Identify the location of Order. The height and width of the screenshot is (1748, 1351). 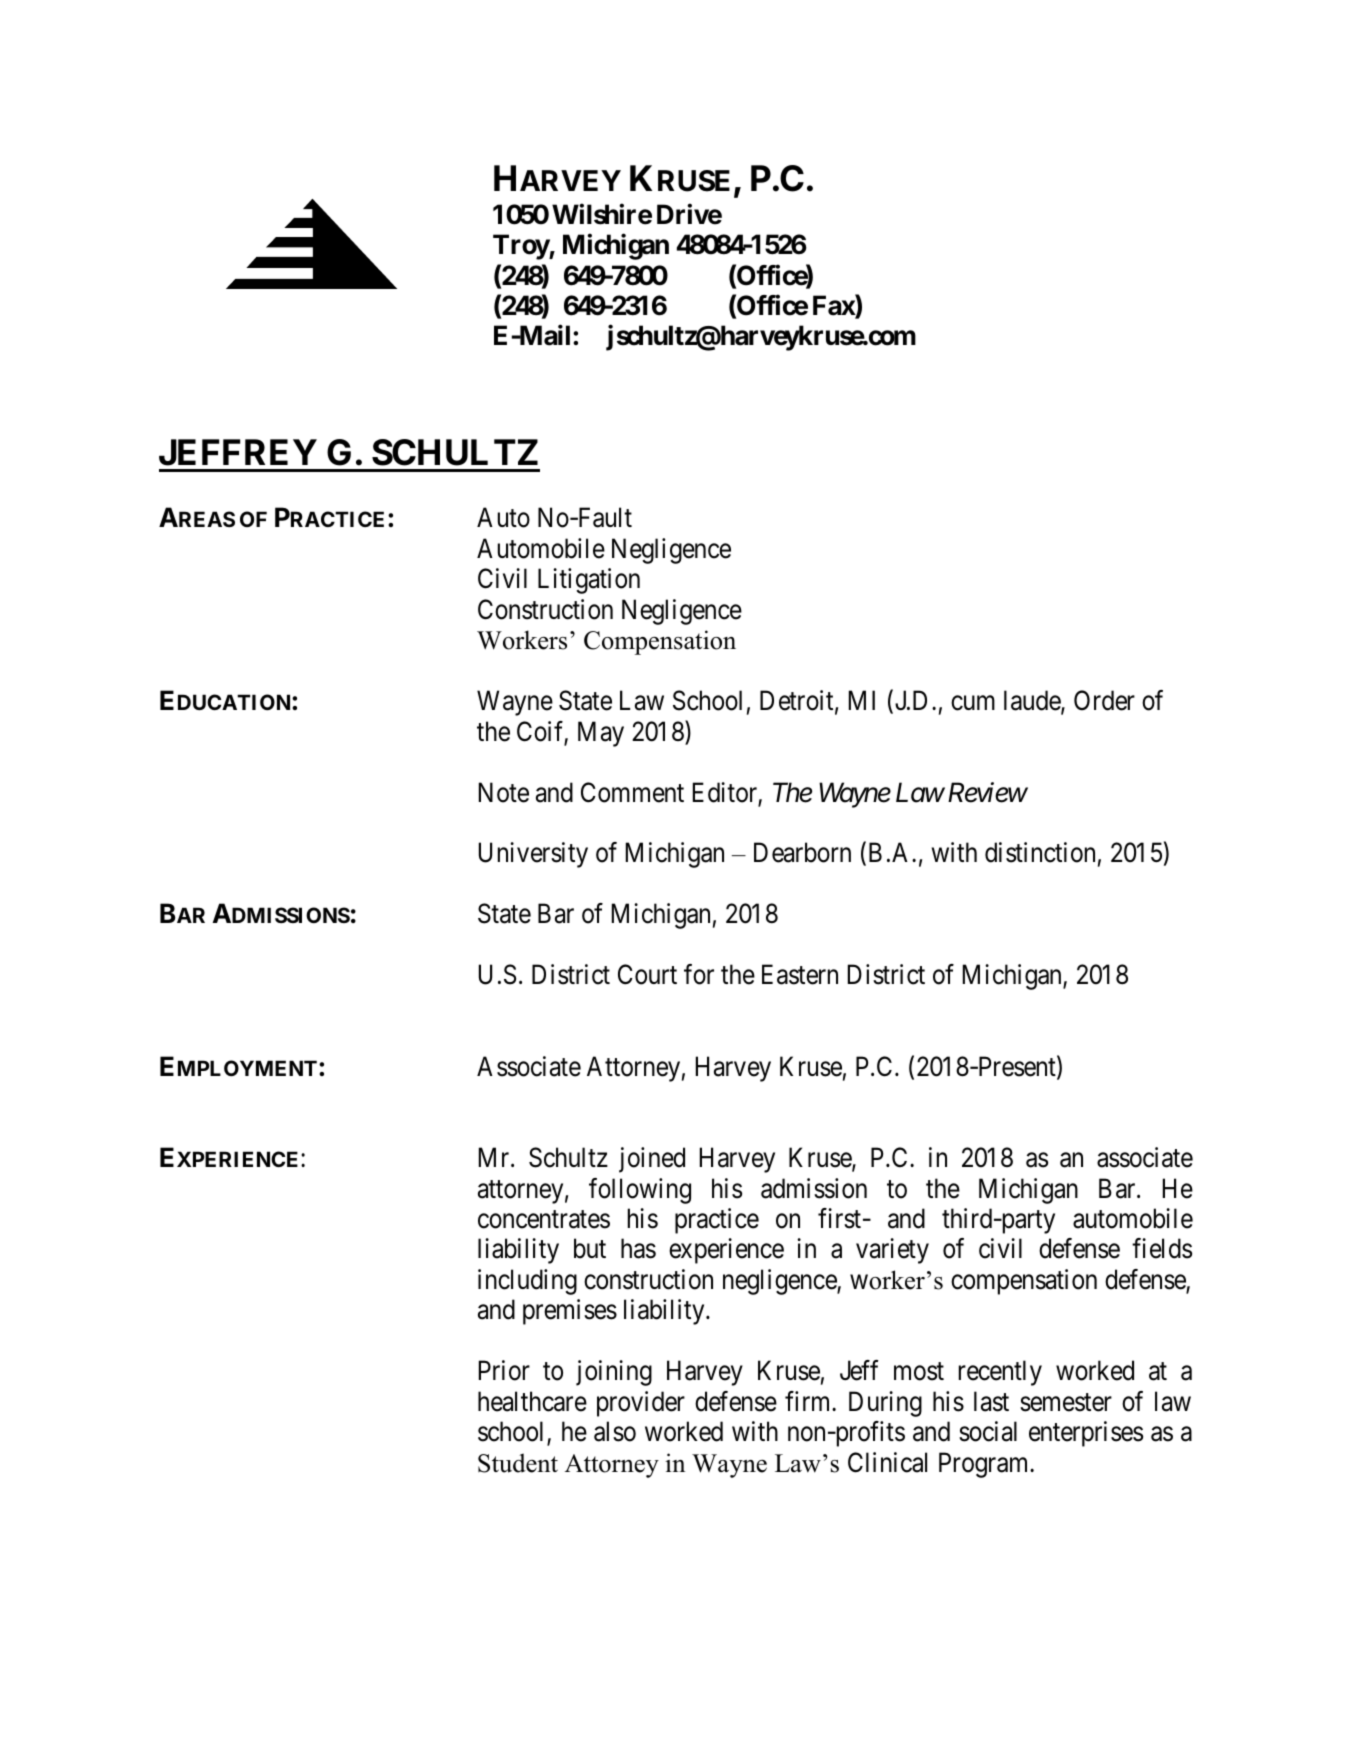
(1104, 700).
